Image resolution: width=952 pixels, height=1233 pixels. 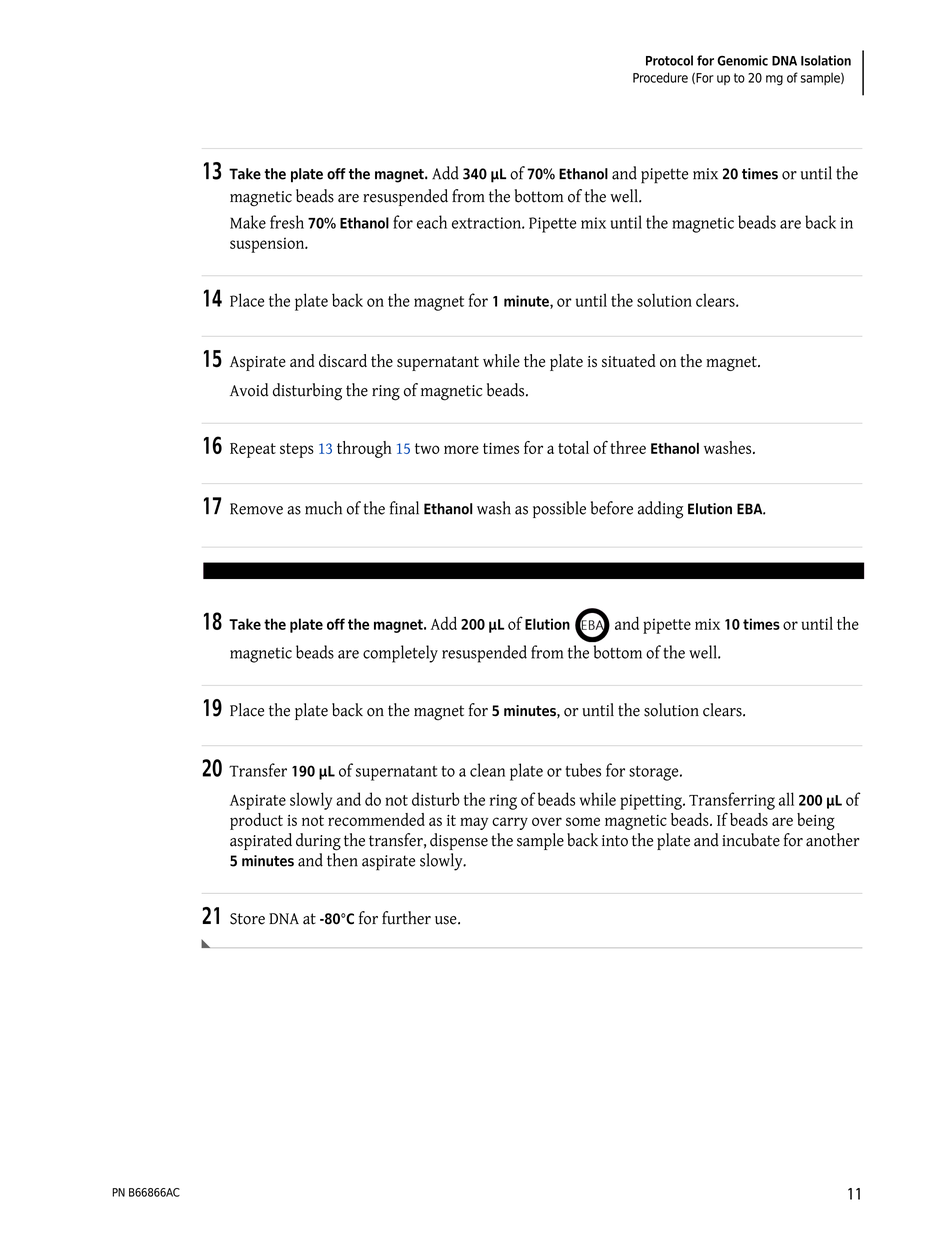 I want to click on all, so click(x=786, y=799).
